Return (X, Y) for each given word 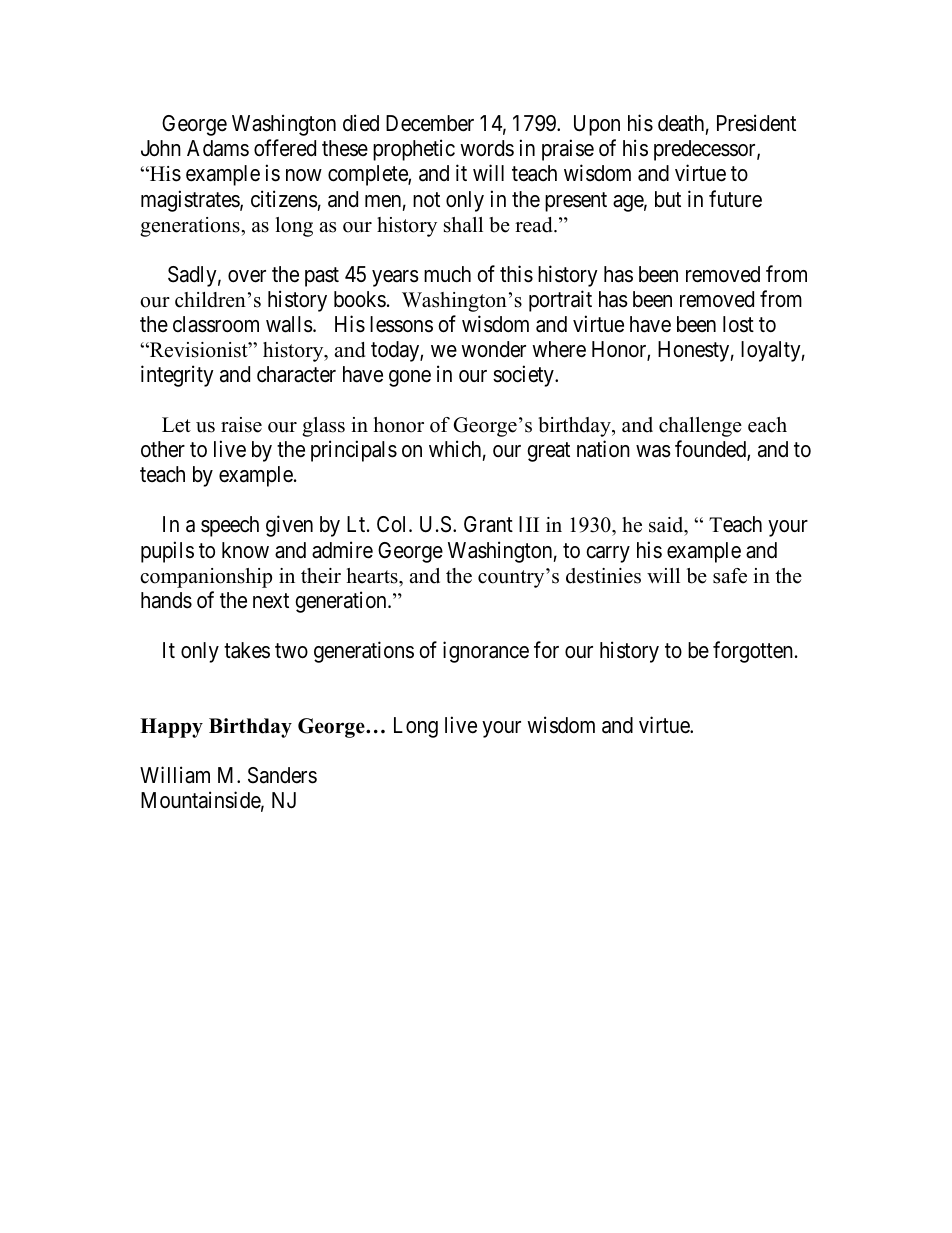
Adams (218, 148)
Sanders (282, 775)
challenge (700, 427)
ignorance (486, 652)
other (163, 449)
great (549, 452)
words (487, 148)
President (756, 123)
